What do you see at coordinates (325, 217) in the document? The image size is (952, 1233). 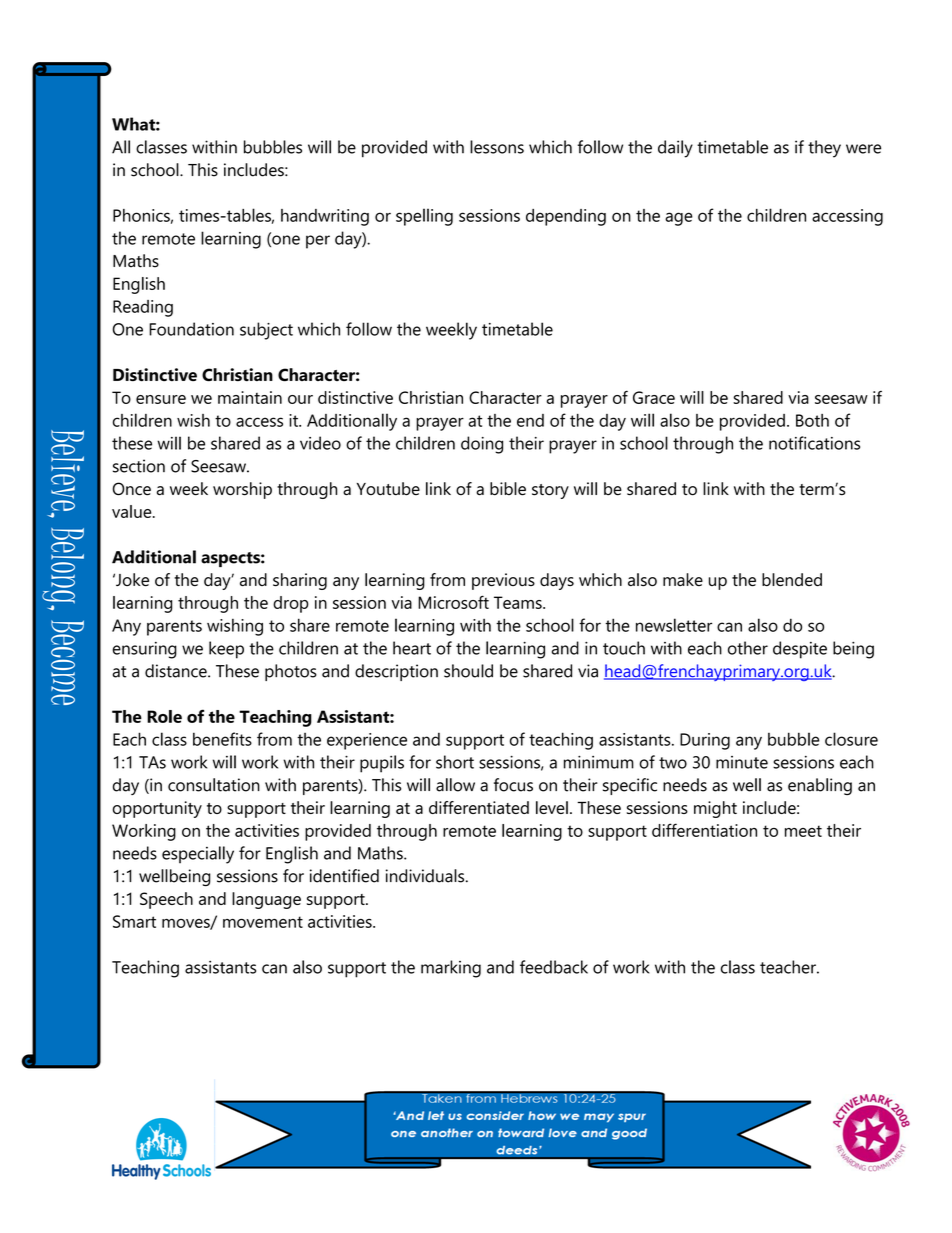 I see `handwriting` at bounding box center [325, 217].
